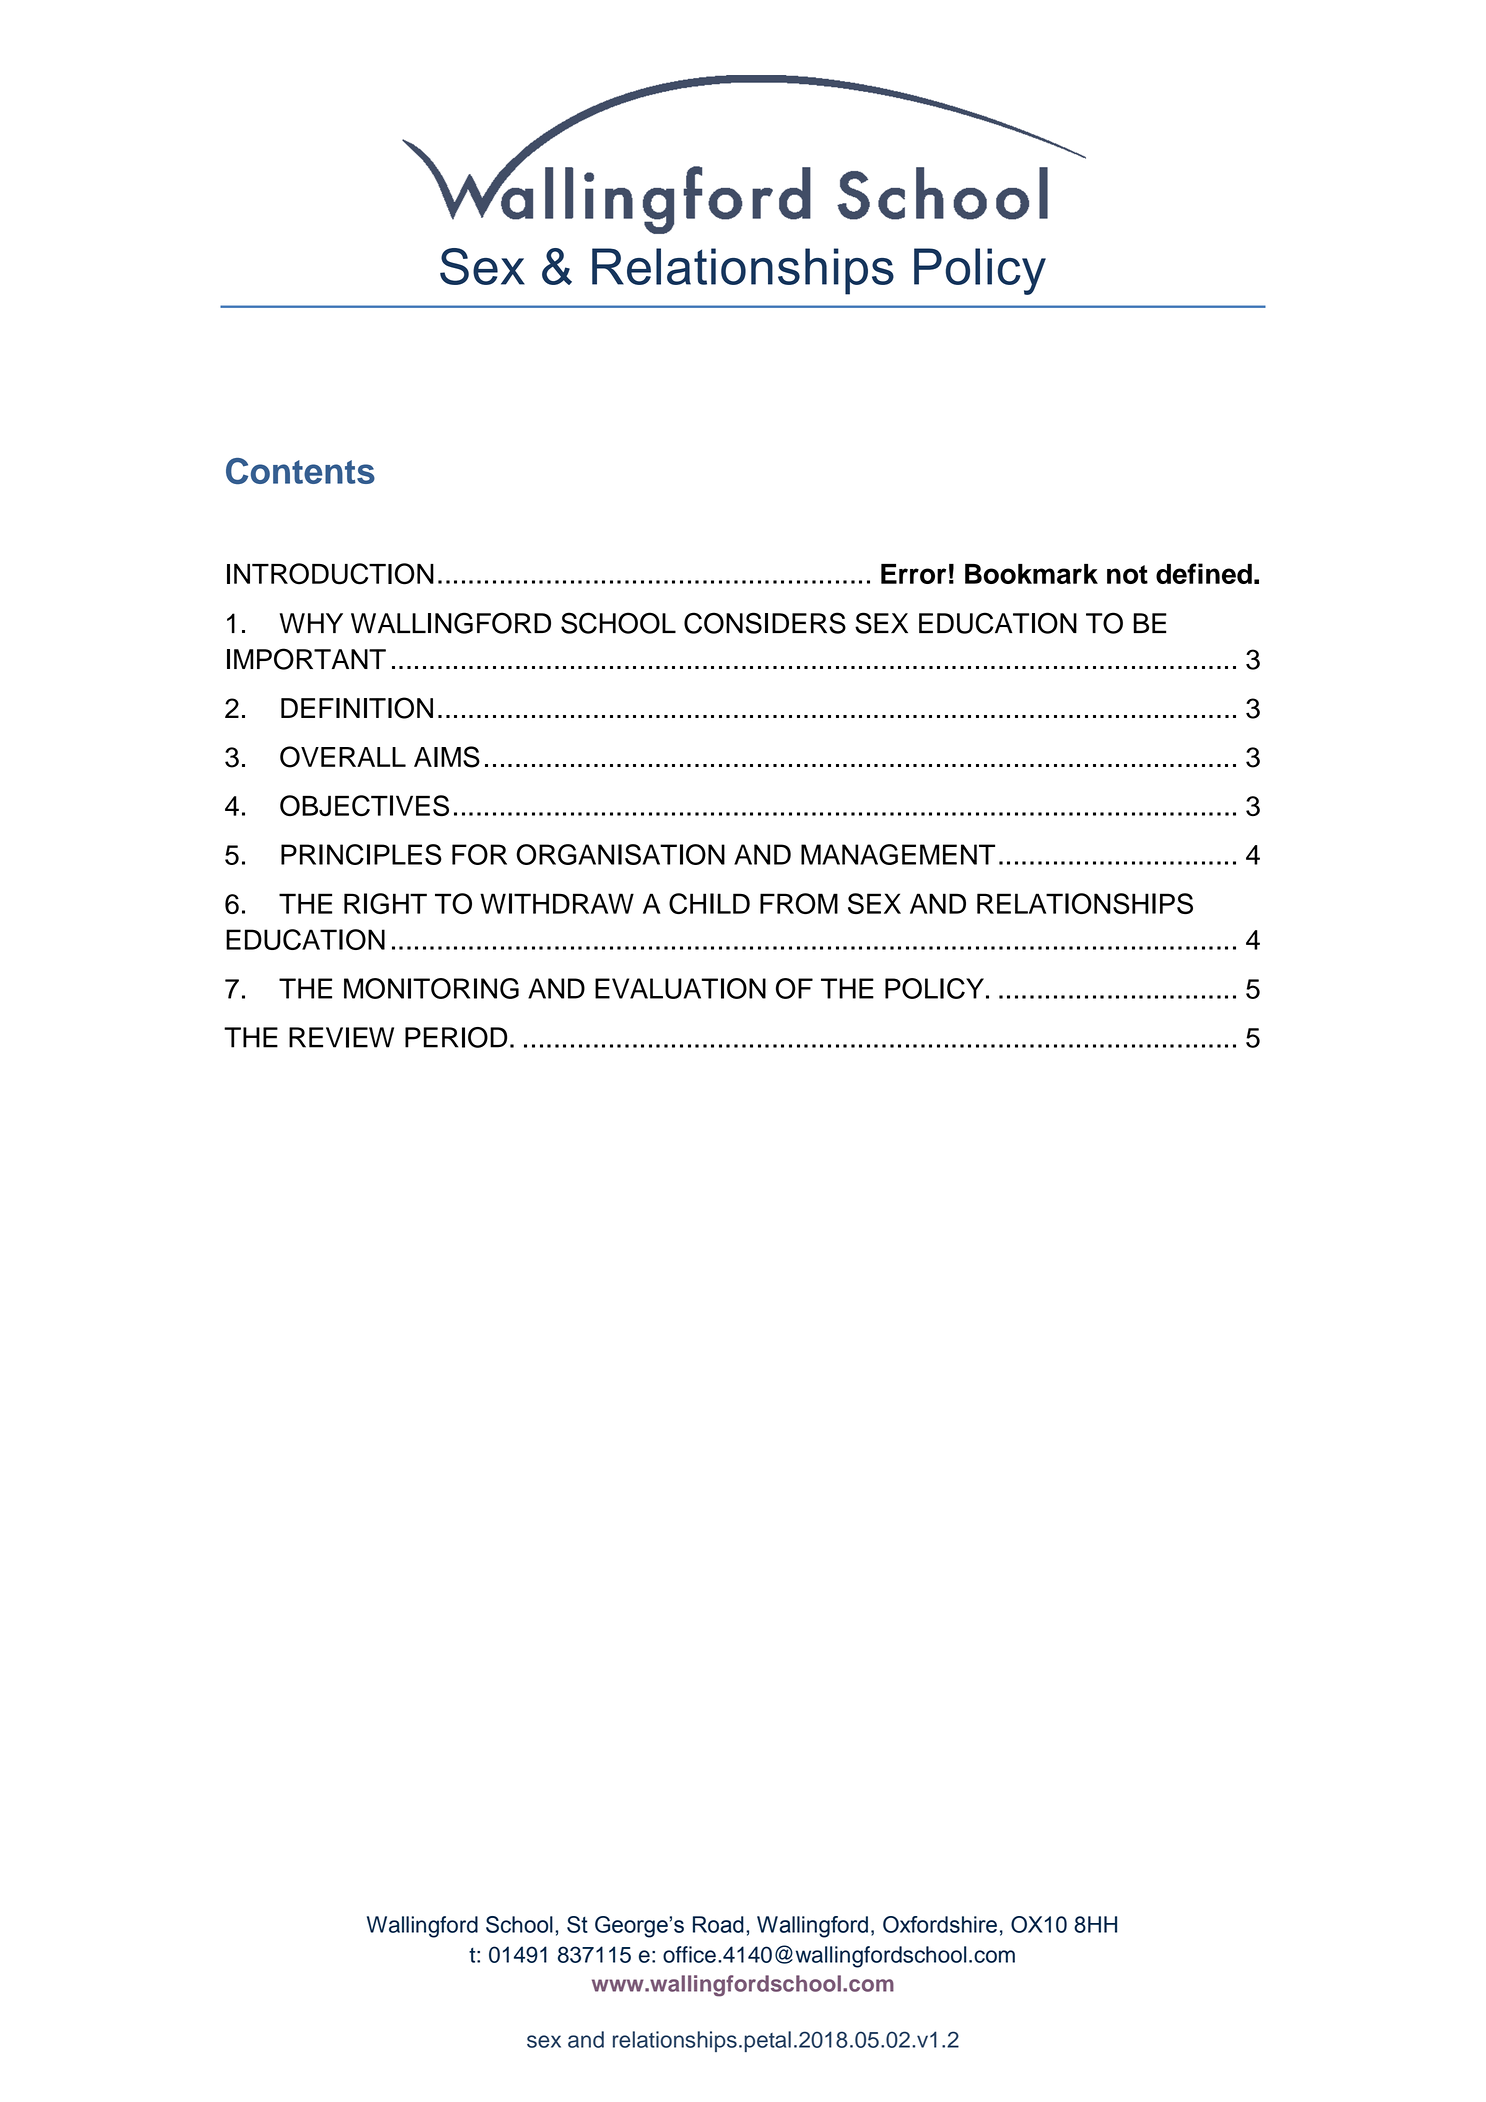 This page has height=2102, width=1486. Describe the element at coordinates (709, 903) in the page. I see `CHILD` at that location.
